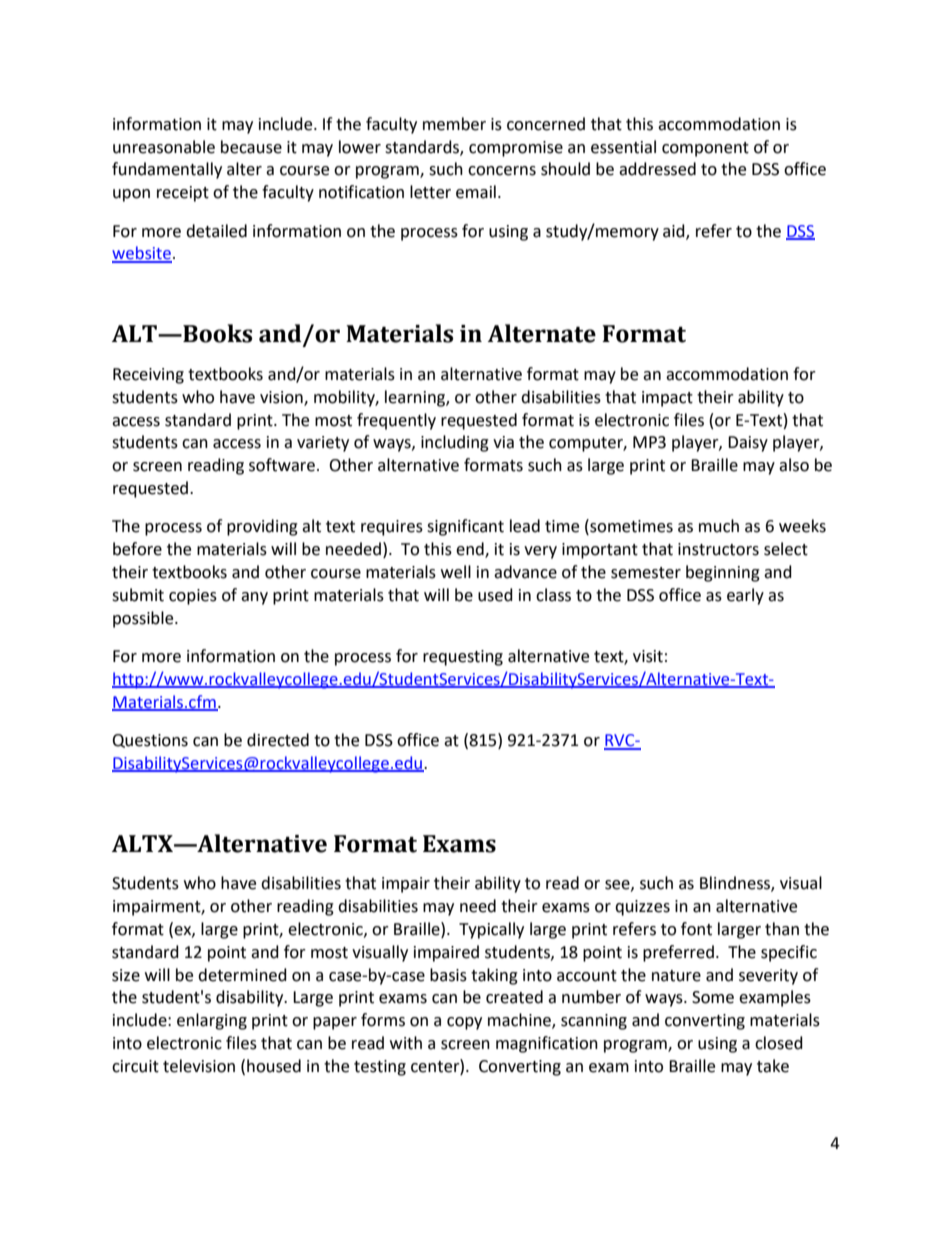  Describe the element at coordinates (212, 1021) in the screenshot. I see `enlarging` at that location.
